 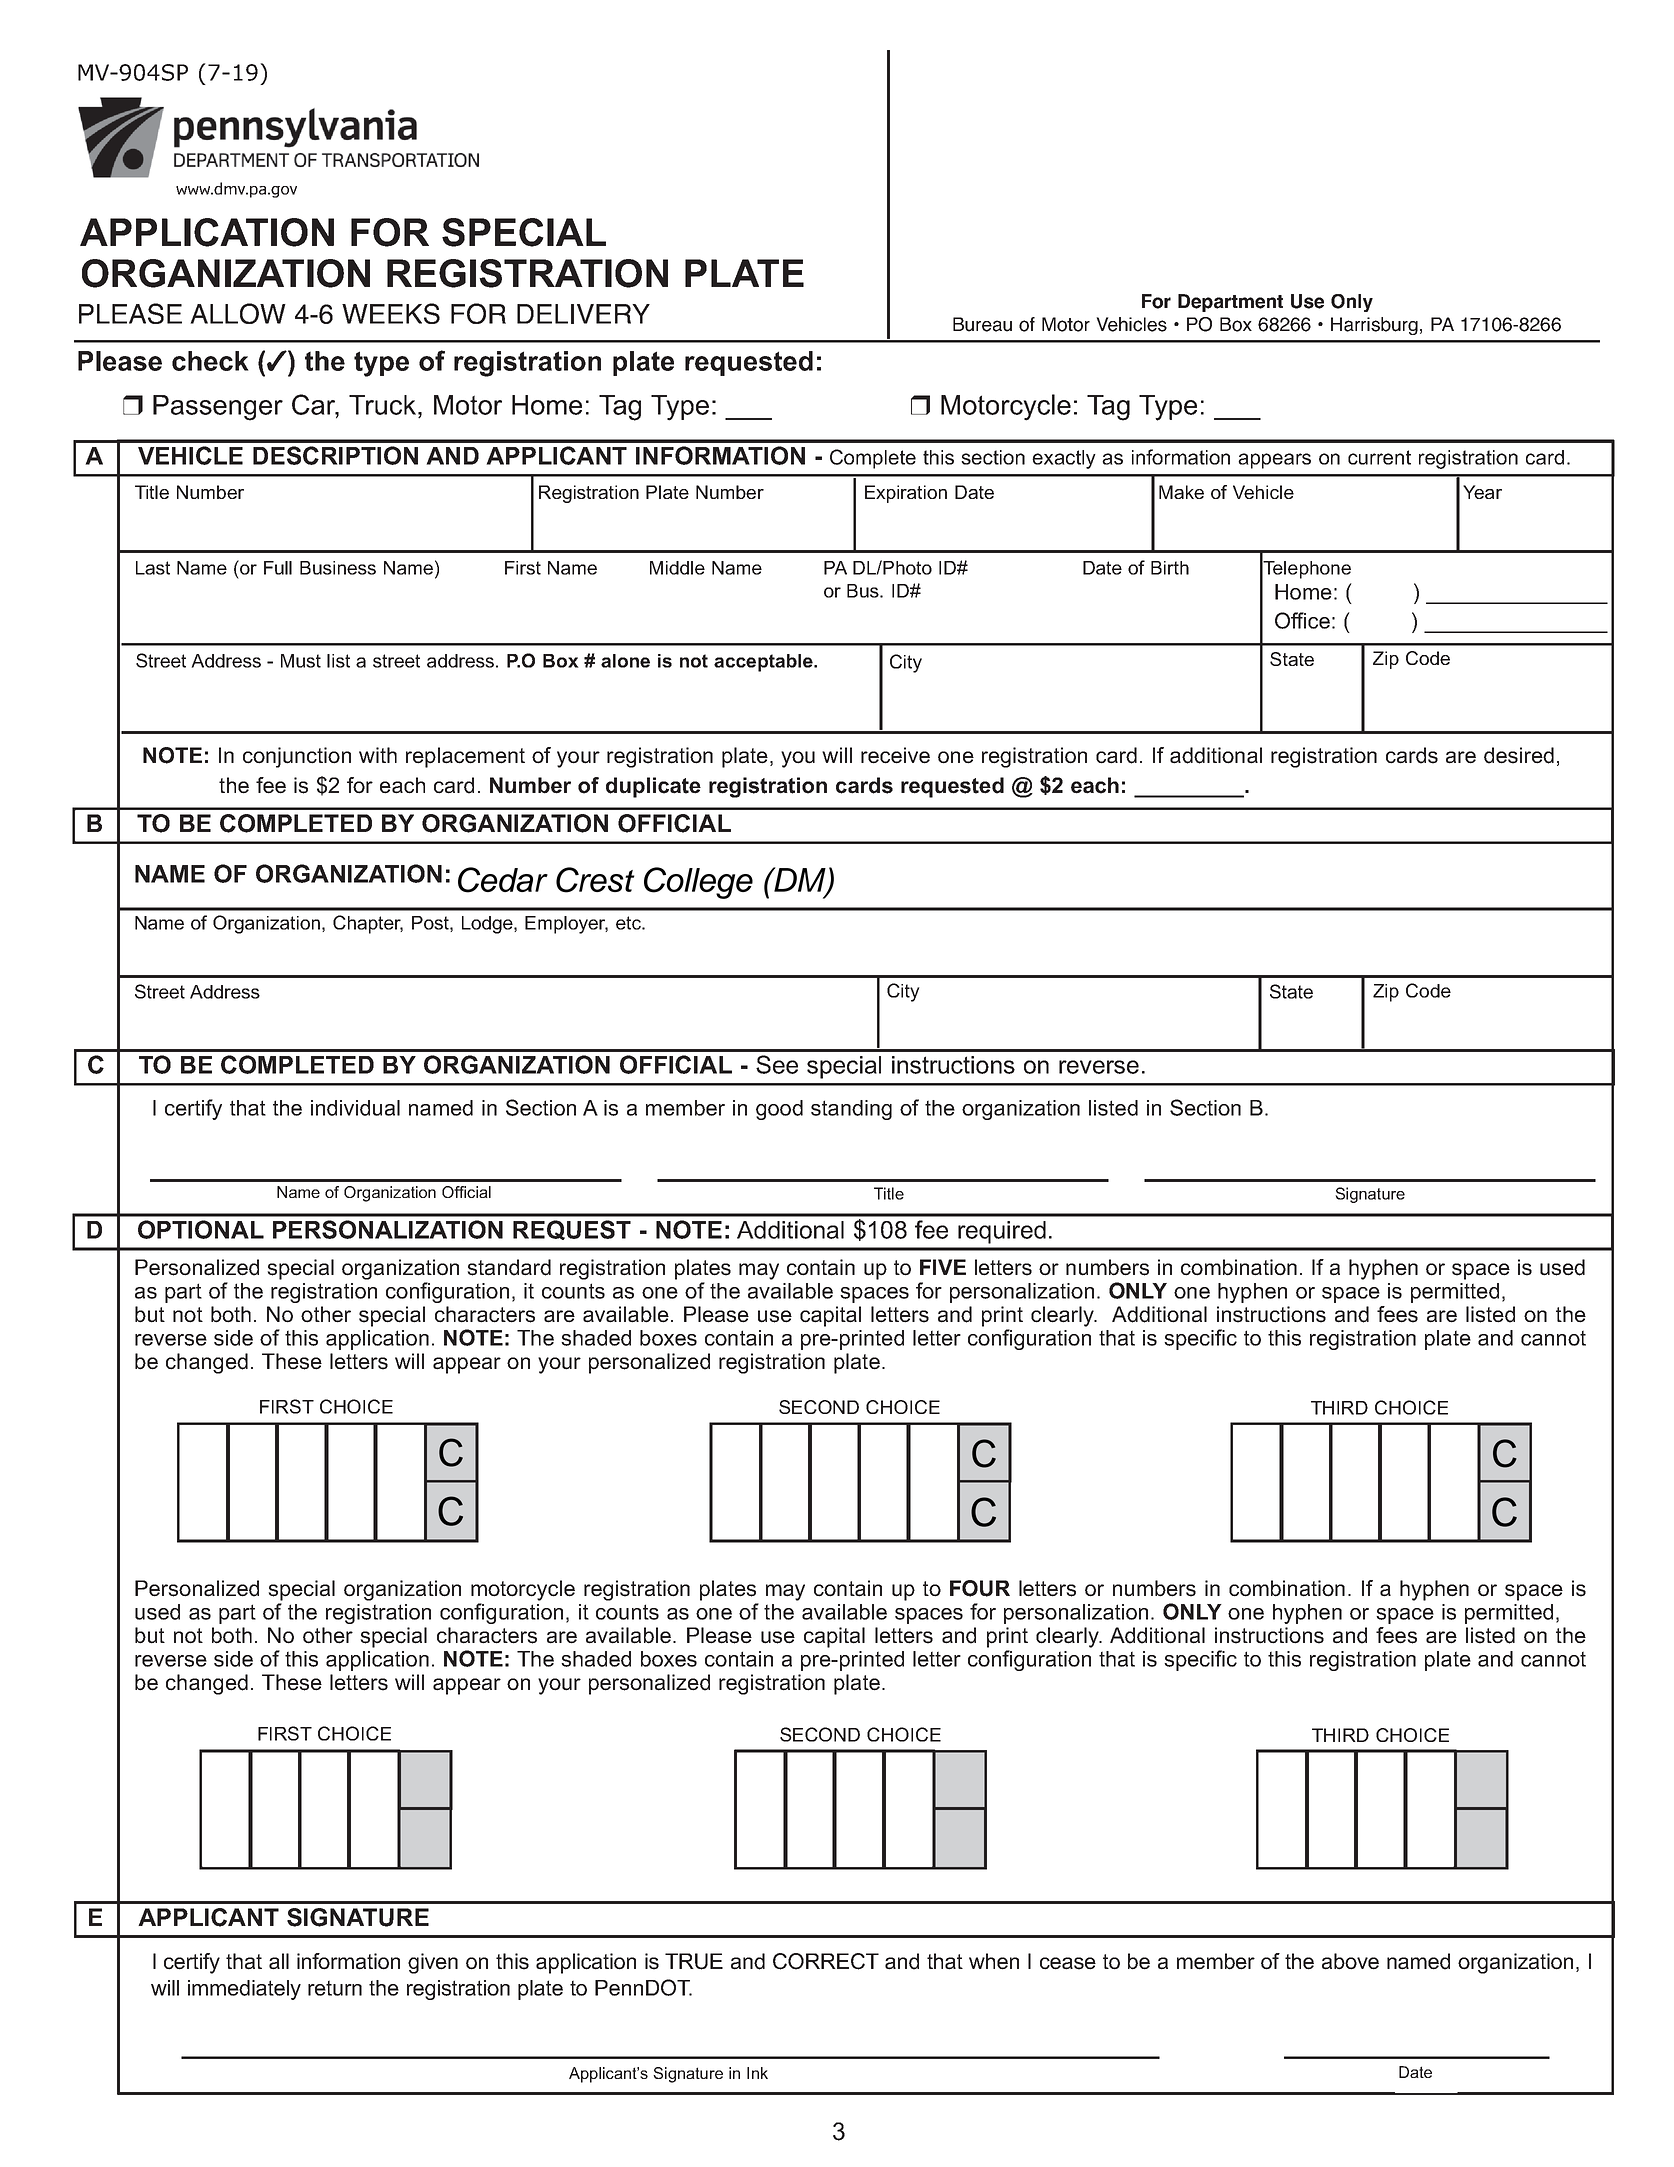 What do you see at coordinates (382, 405) in the screenshot?
I see `Truck` at bounding box center [382, 405].
